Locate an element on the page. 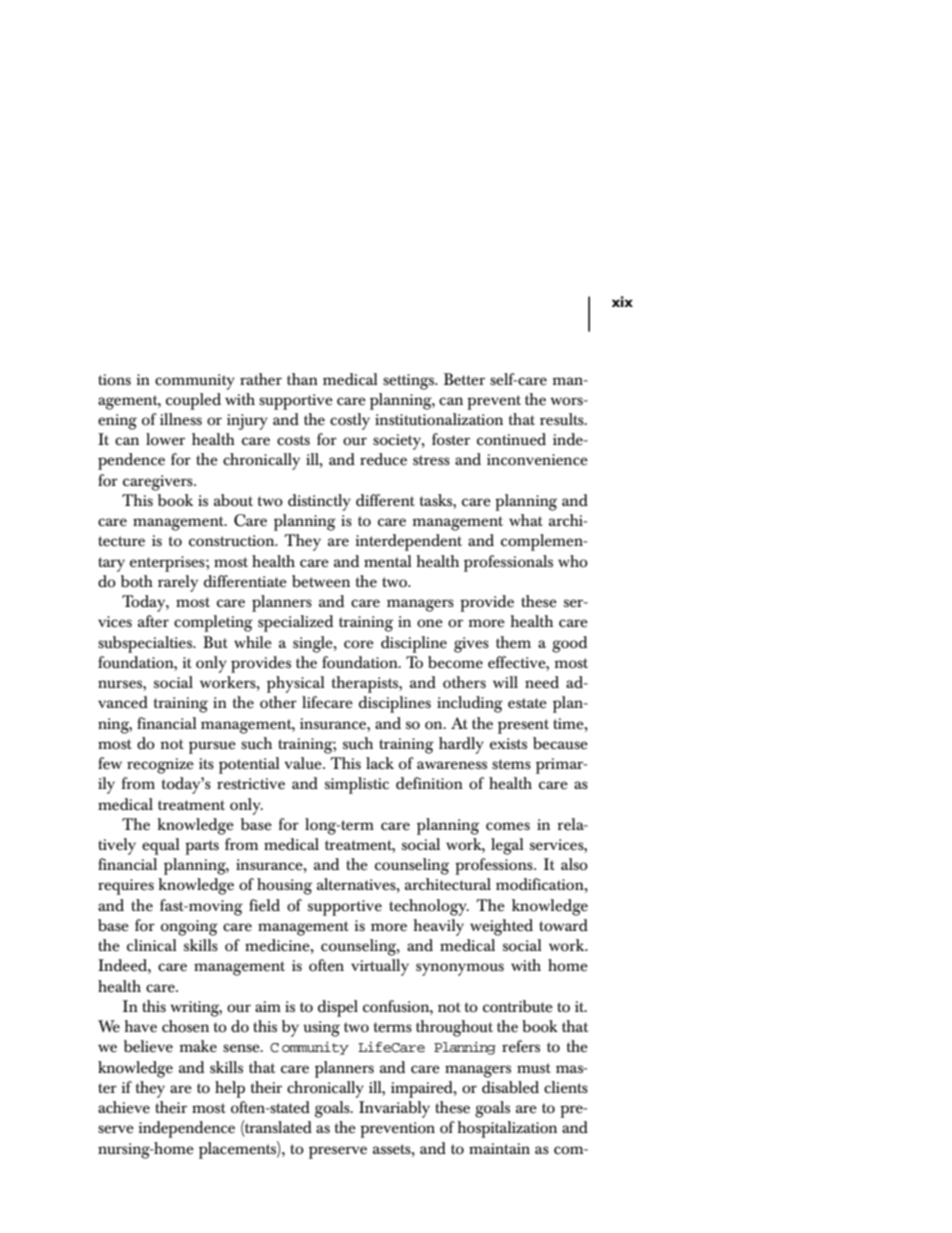 Image resolution: width=952 pixels, height=1233 pixels. costly is located at coordinates (350, 421).
